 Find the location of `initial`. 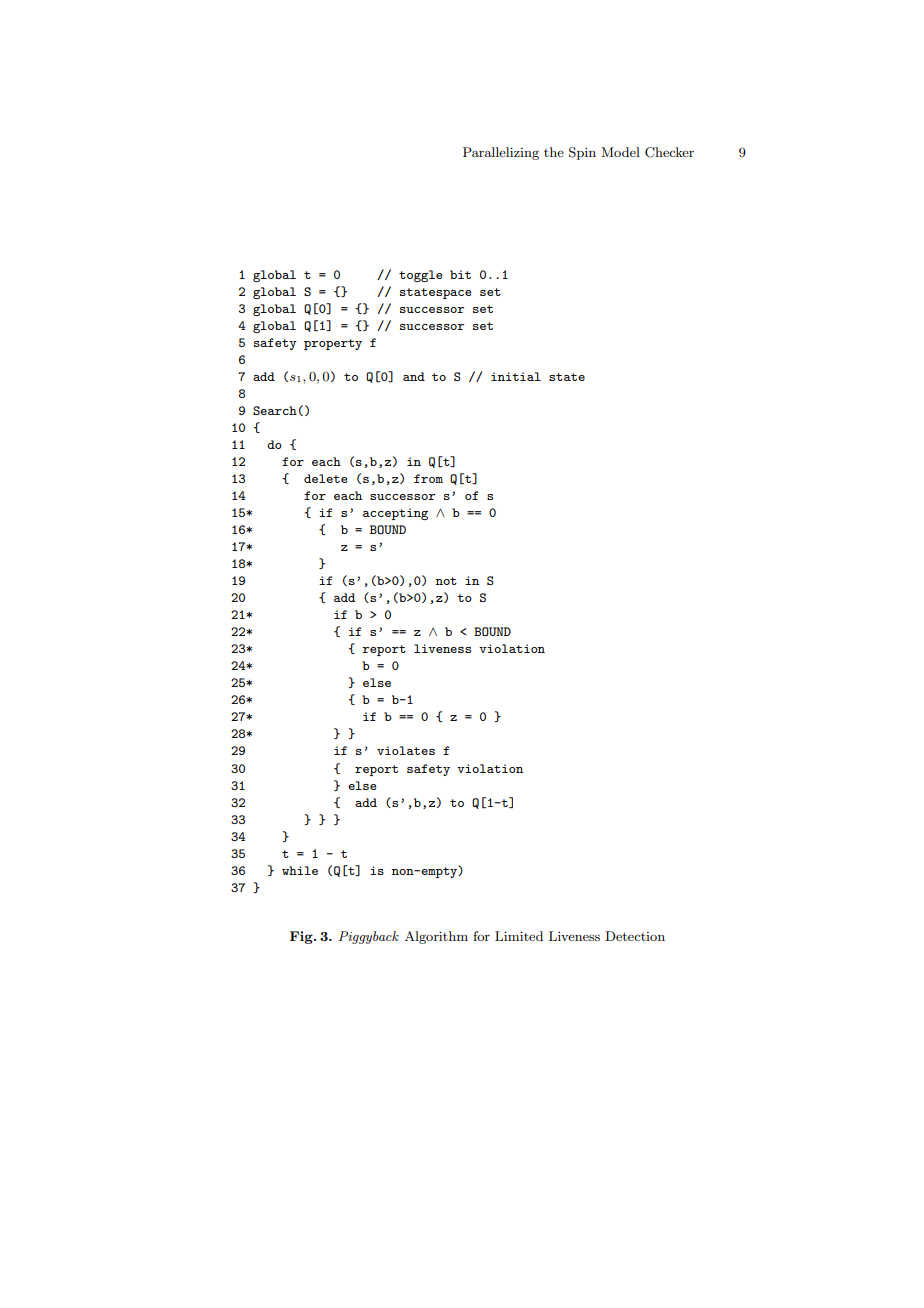

initial is located at coordinates (516, 376).
